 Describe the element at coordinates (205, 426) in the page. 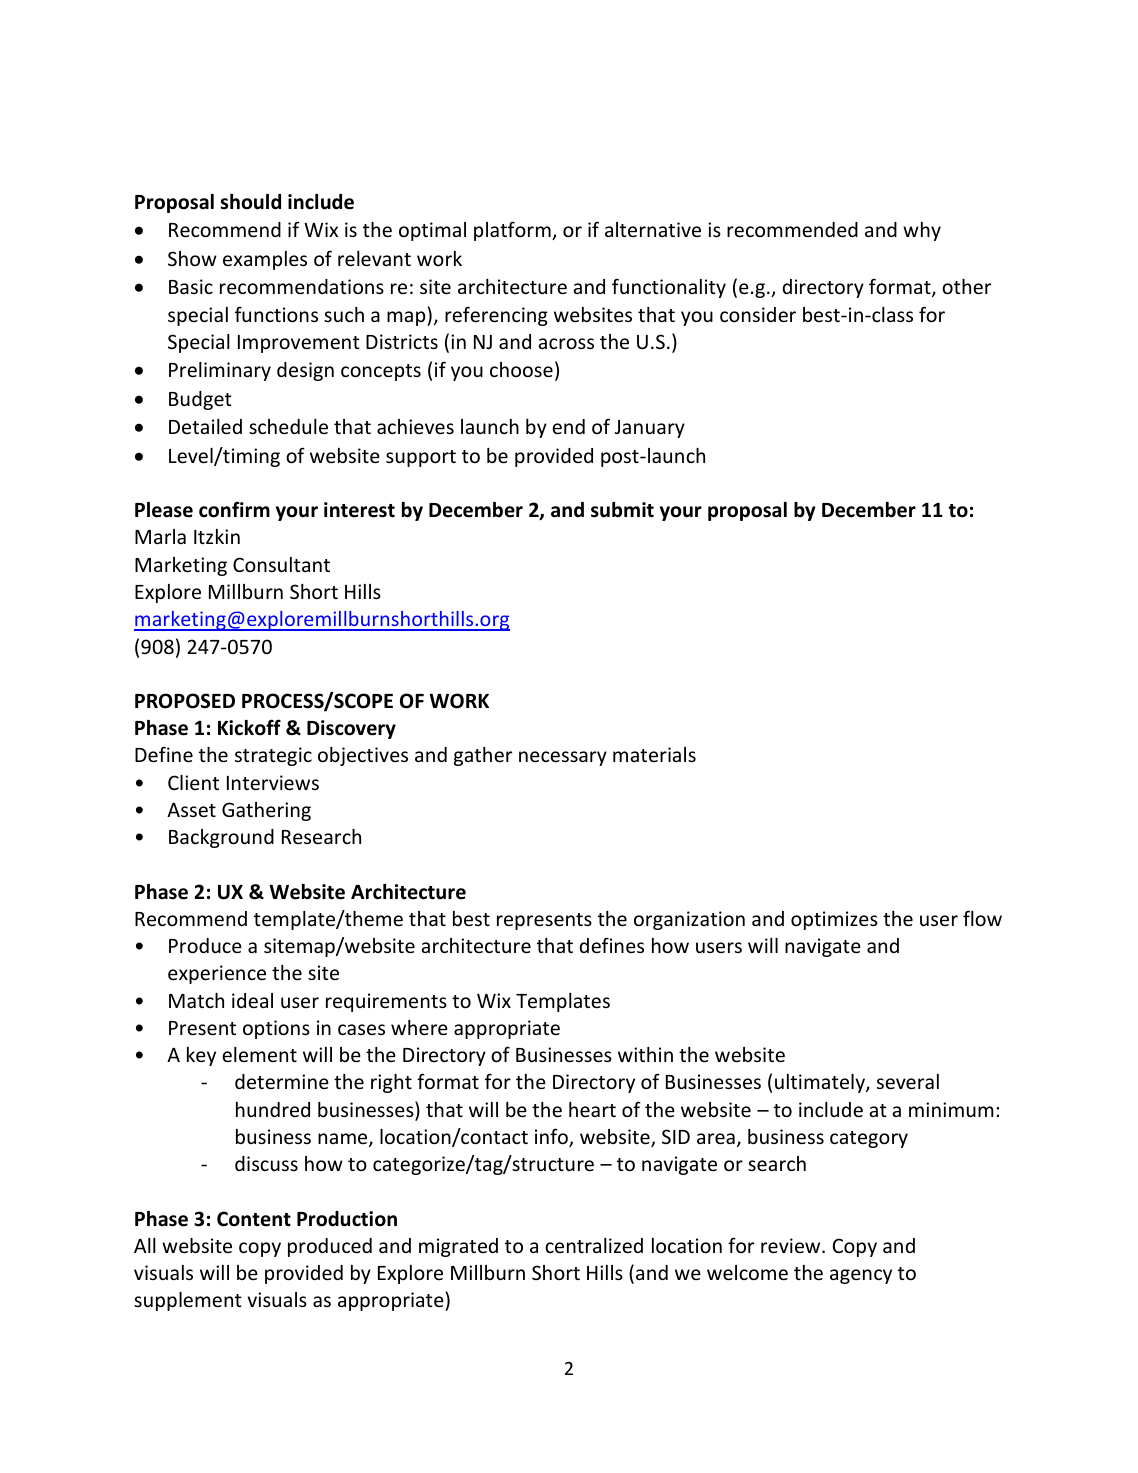

I see `Detailed` at that location.
